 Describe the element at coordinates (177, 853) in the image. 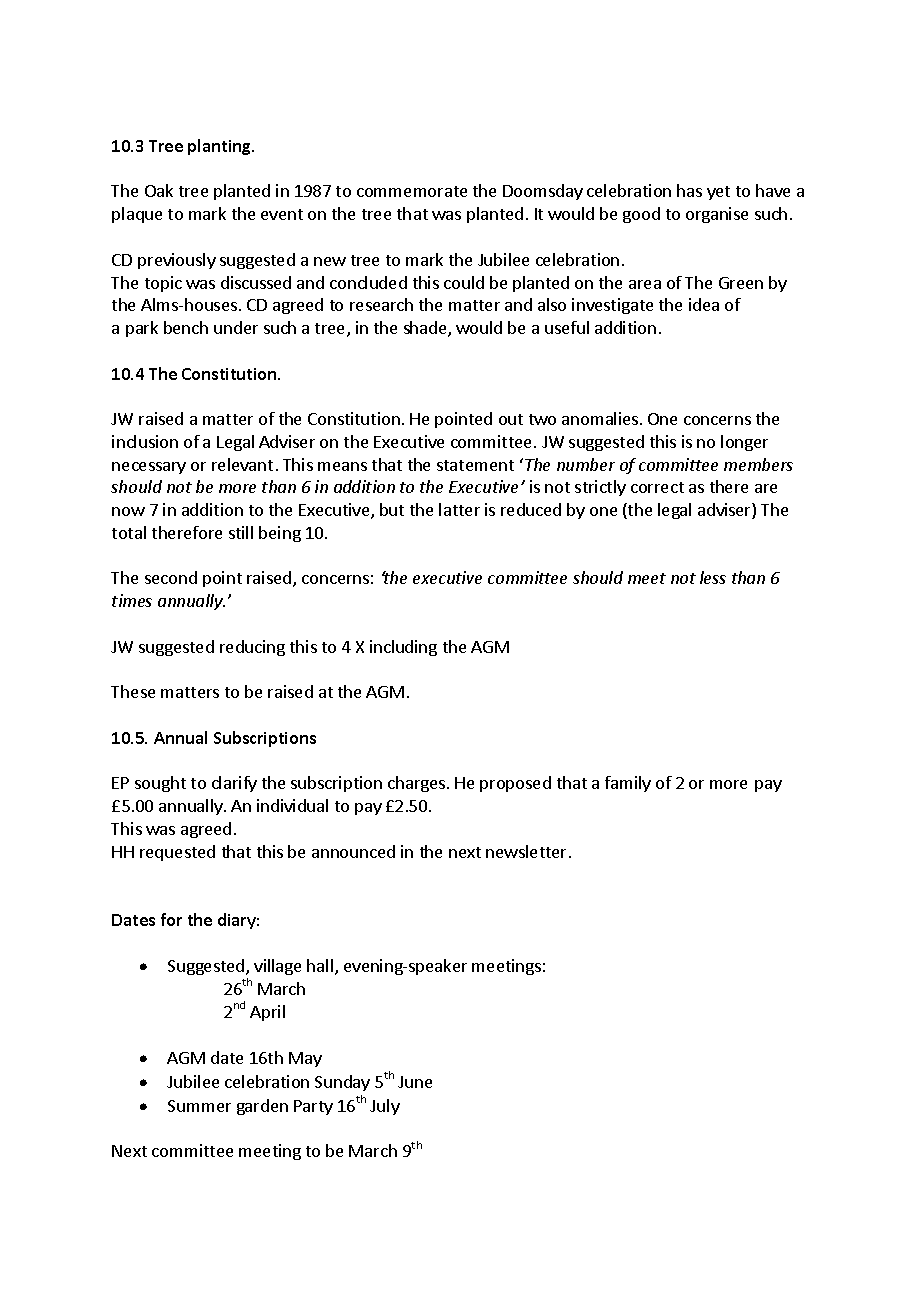

I see `requested` at that location.
